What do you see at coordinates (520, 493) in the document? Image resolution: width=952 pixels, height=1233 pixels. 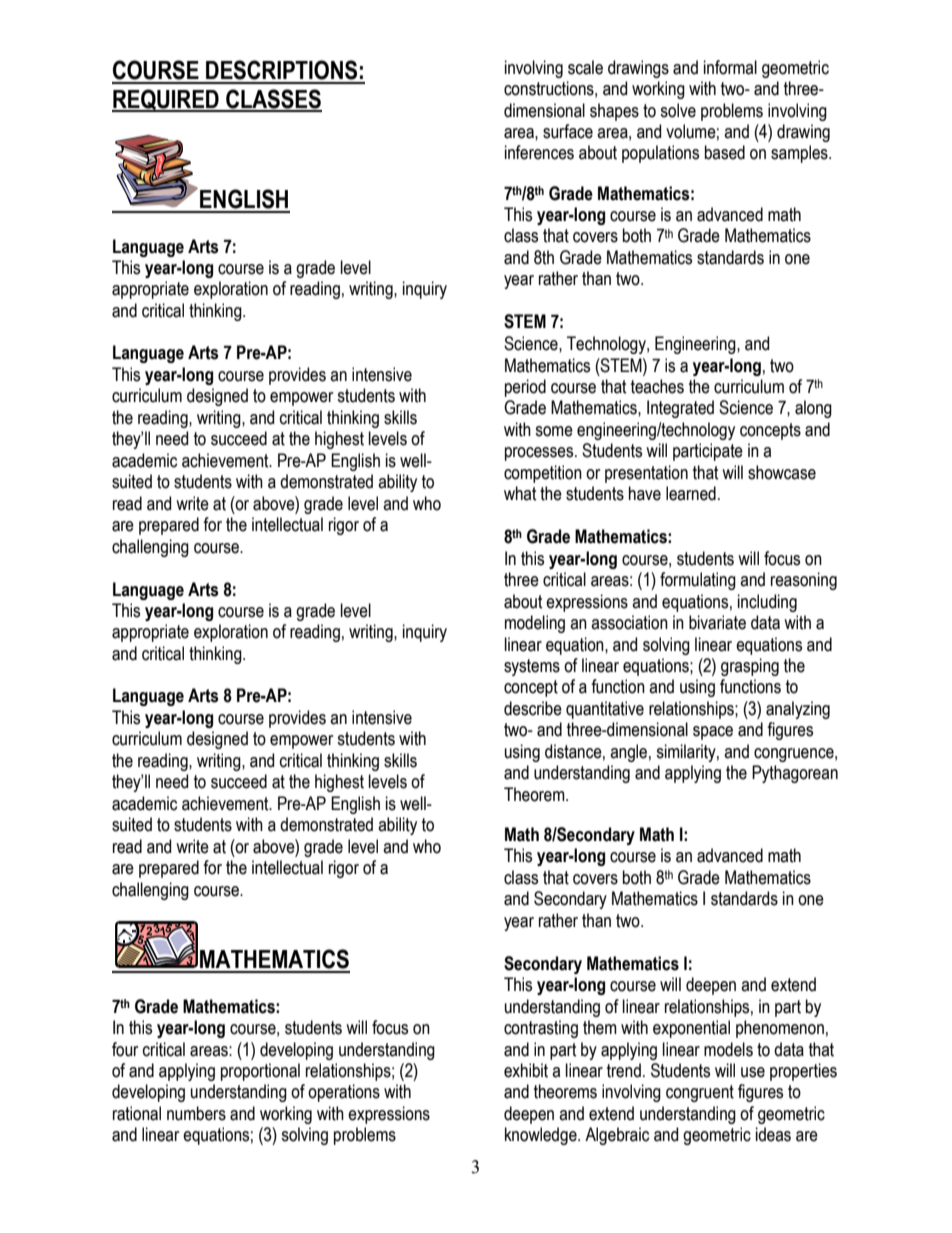 I see `what` at bounding box center [520, 493].
